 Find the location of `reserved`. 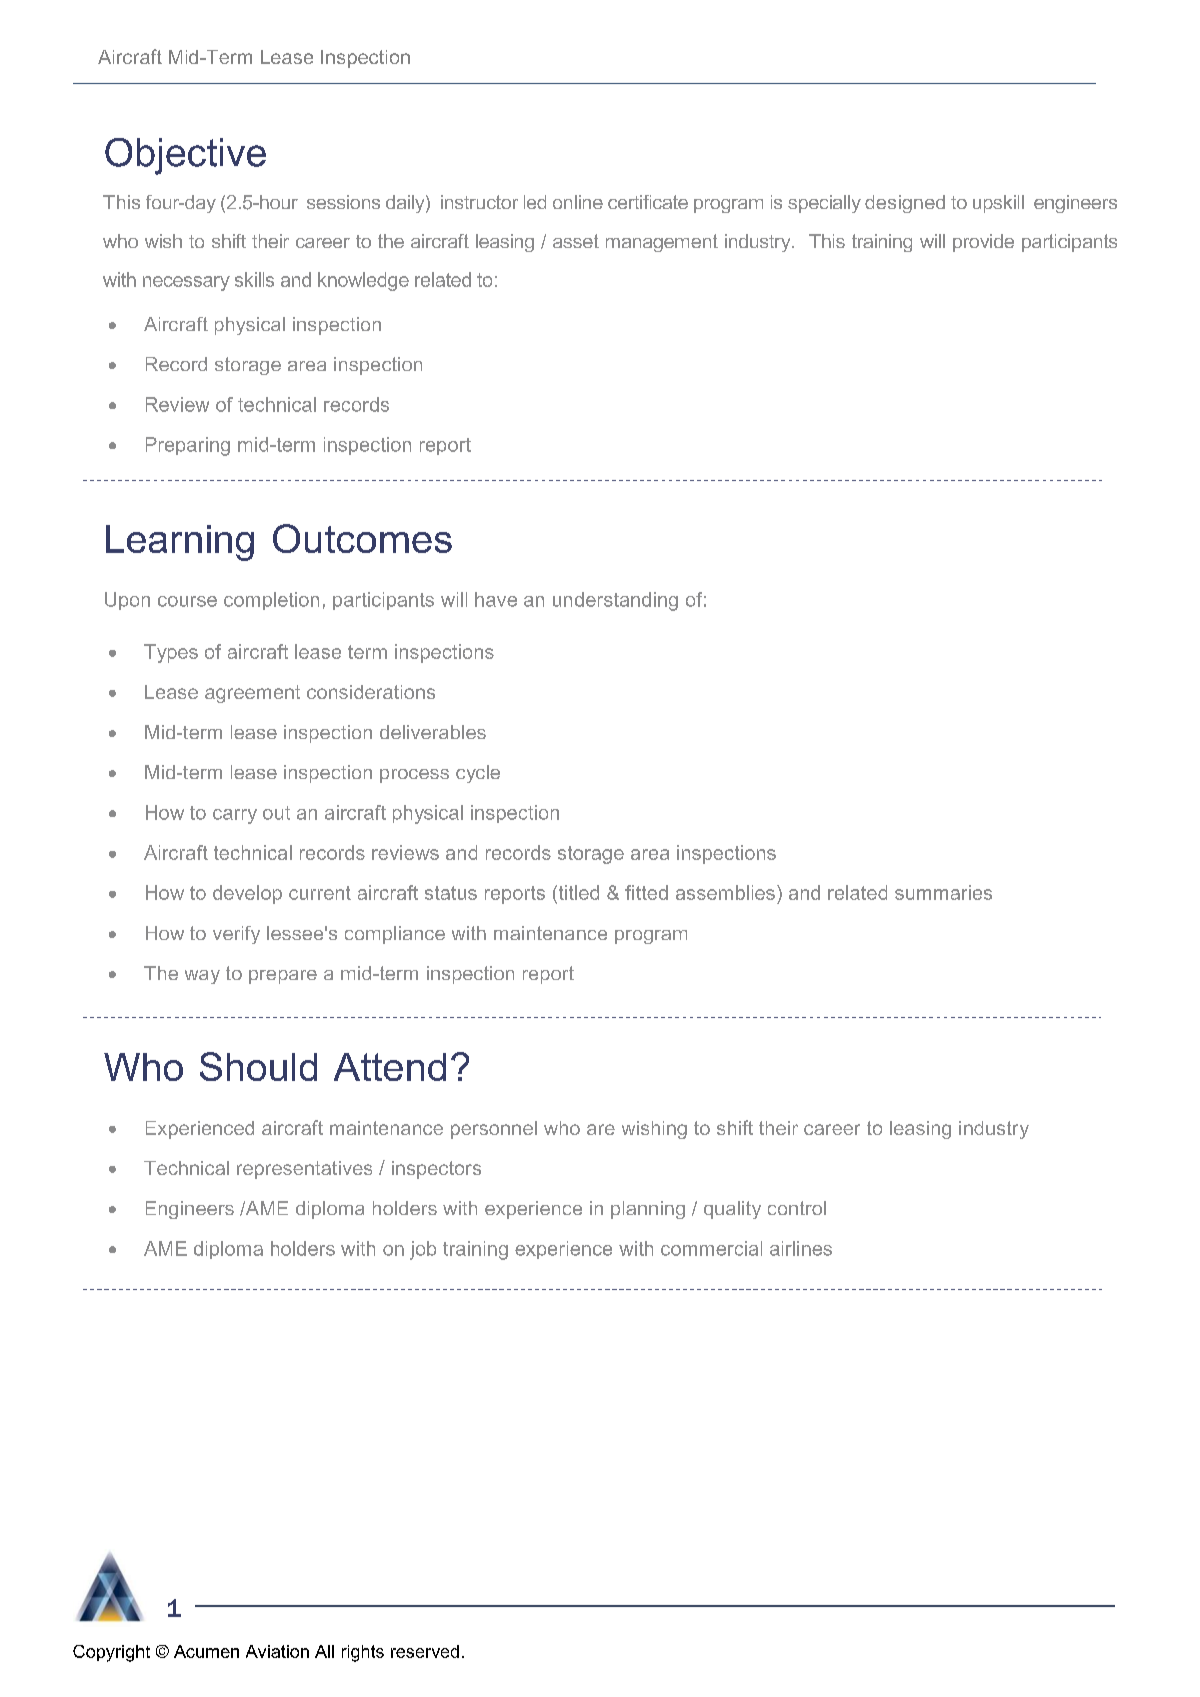

reserved is located at coordinates (425, 1651).
